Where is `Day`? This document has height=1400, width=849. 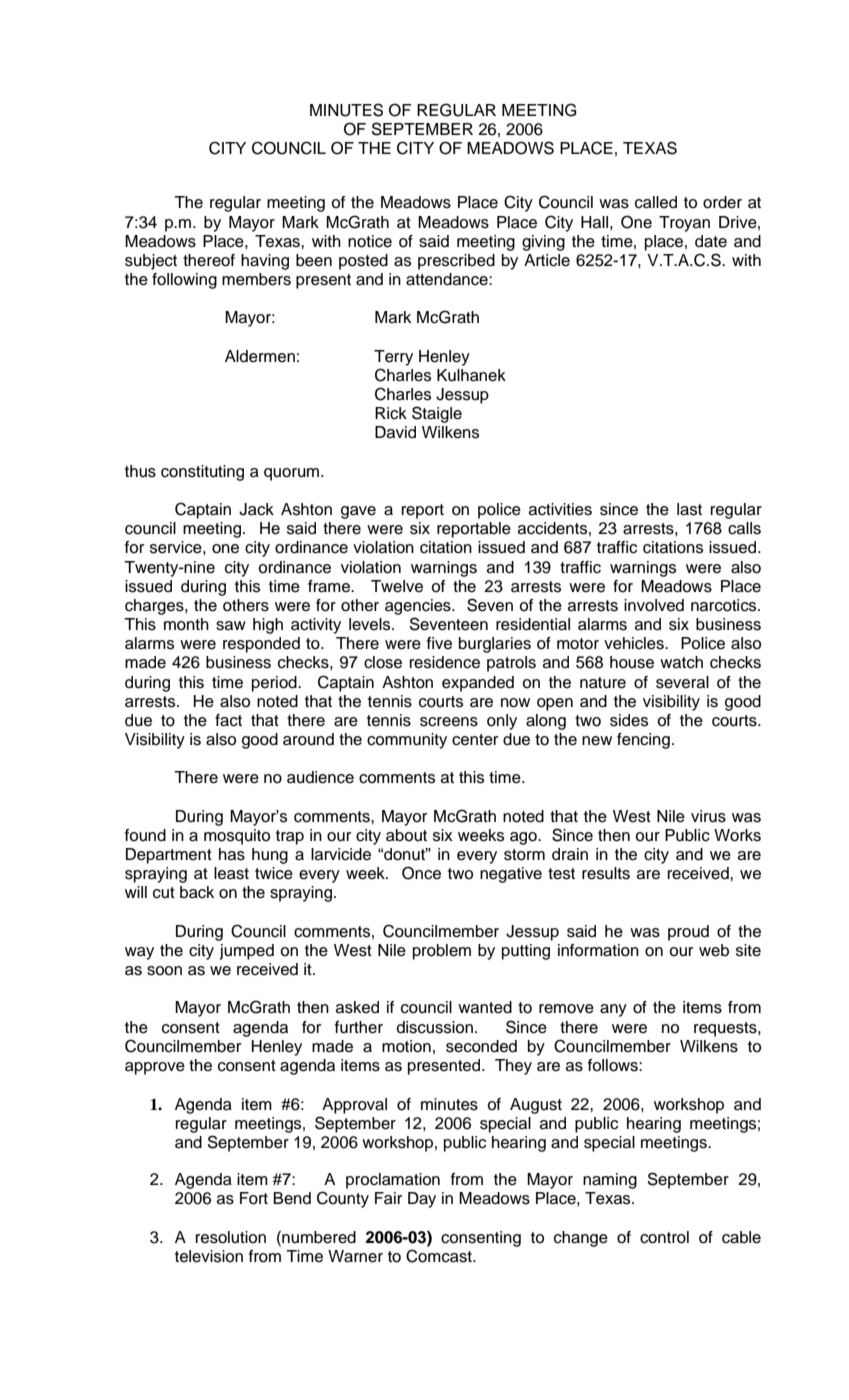
Day is located at coordinates (422, 1200).
